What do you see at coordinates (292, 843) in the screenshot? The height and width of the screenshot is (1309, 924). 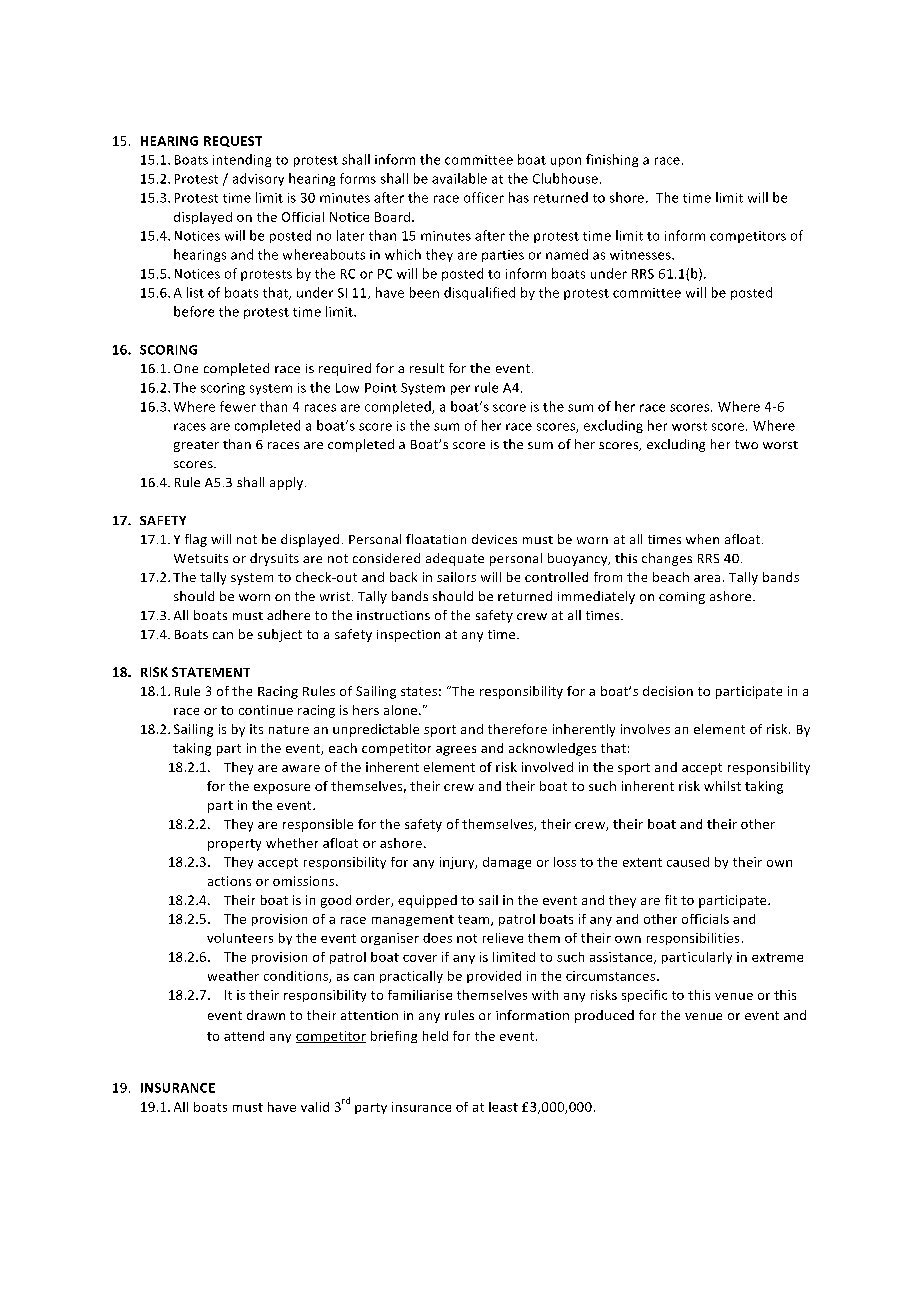 I see `whether` at bounding box center [292, 843].
